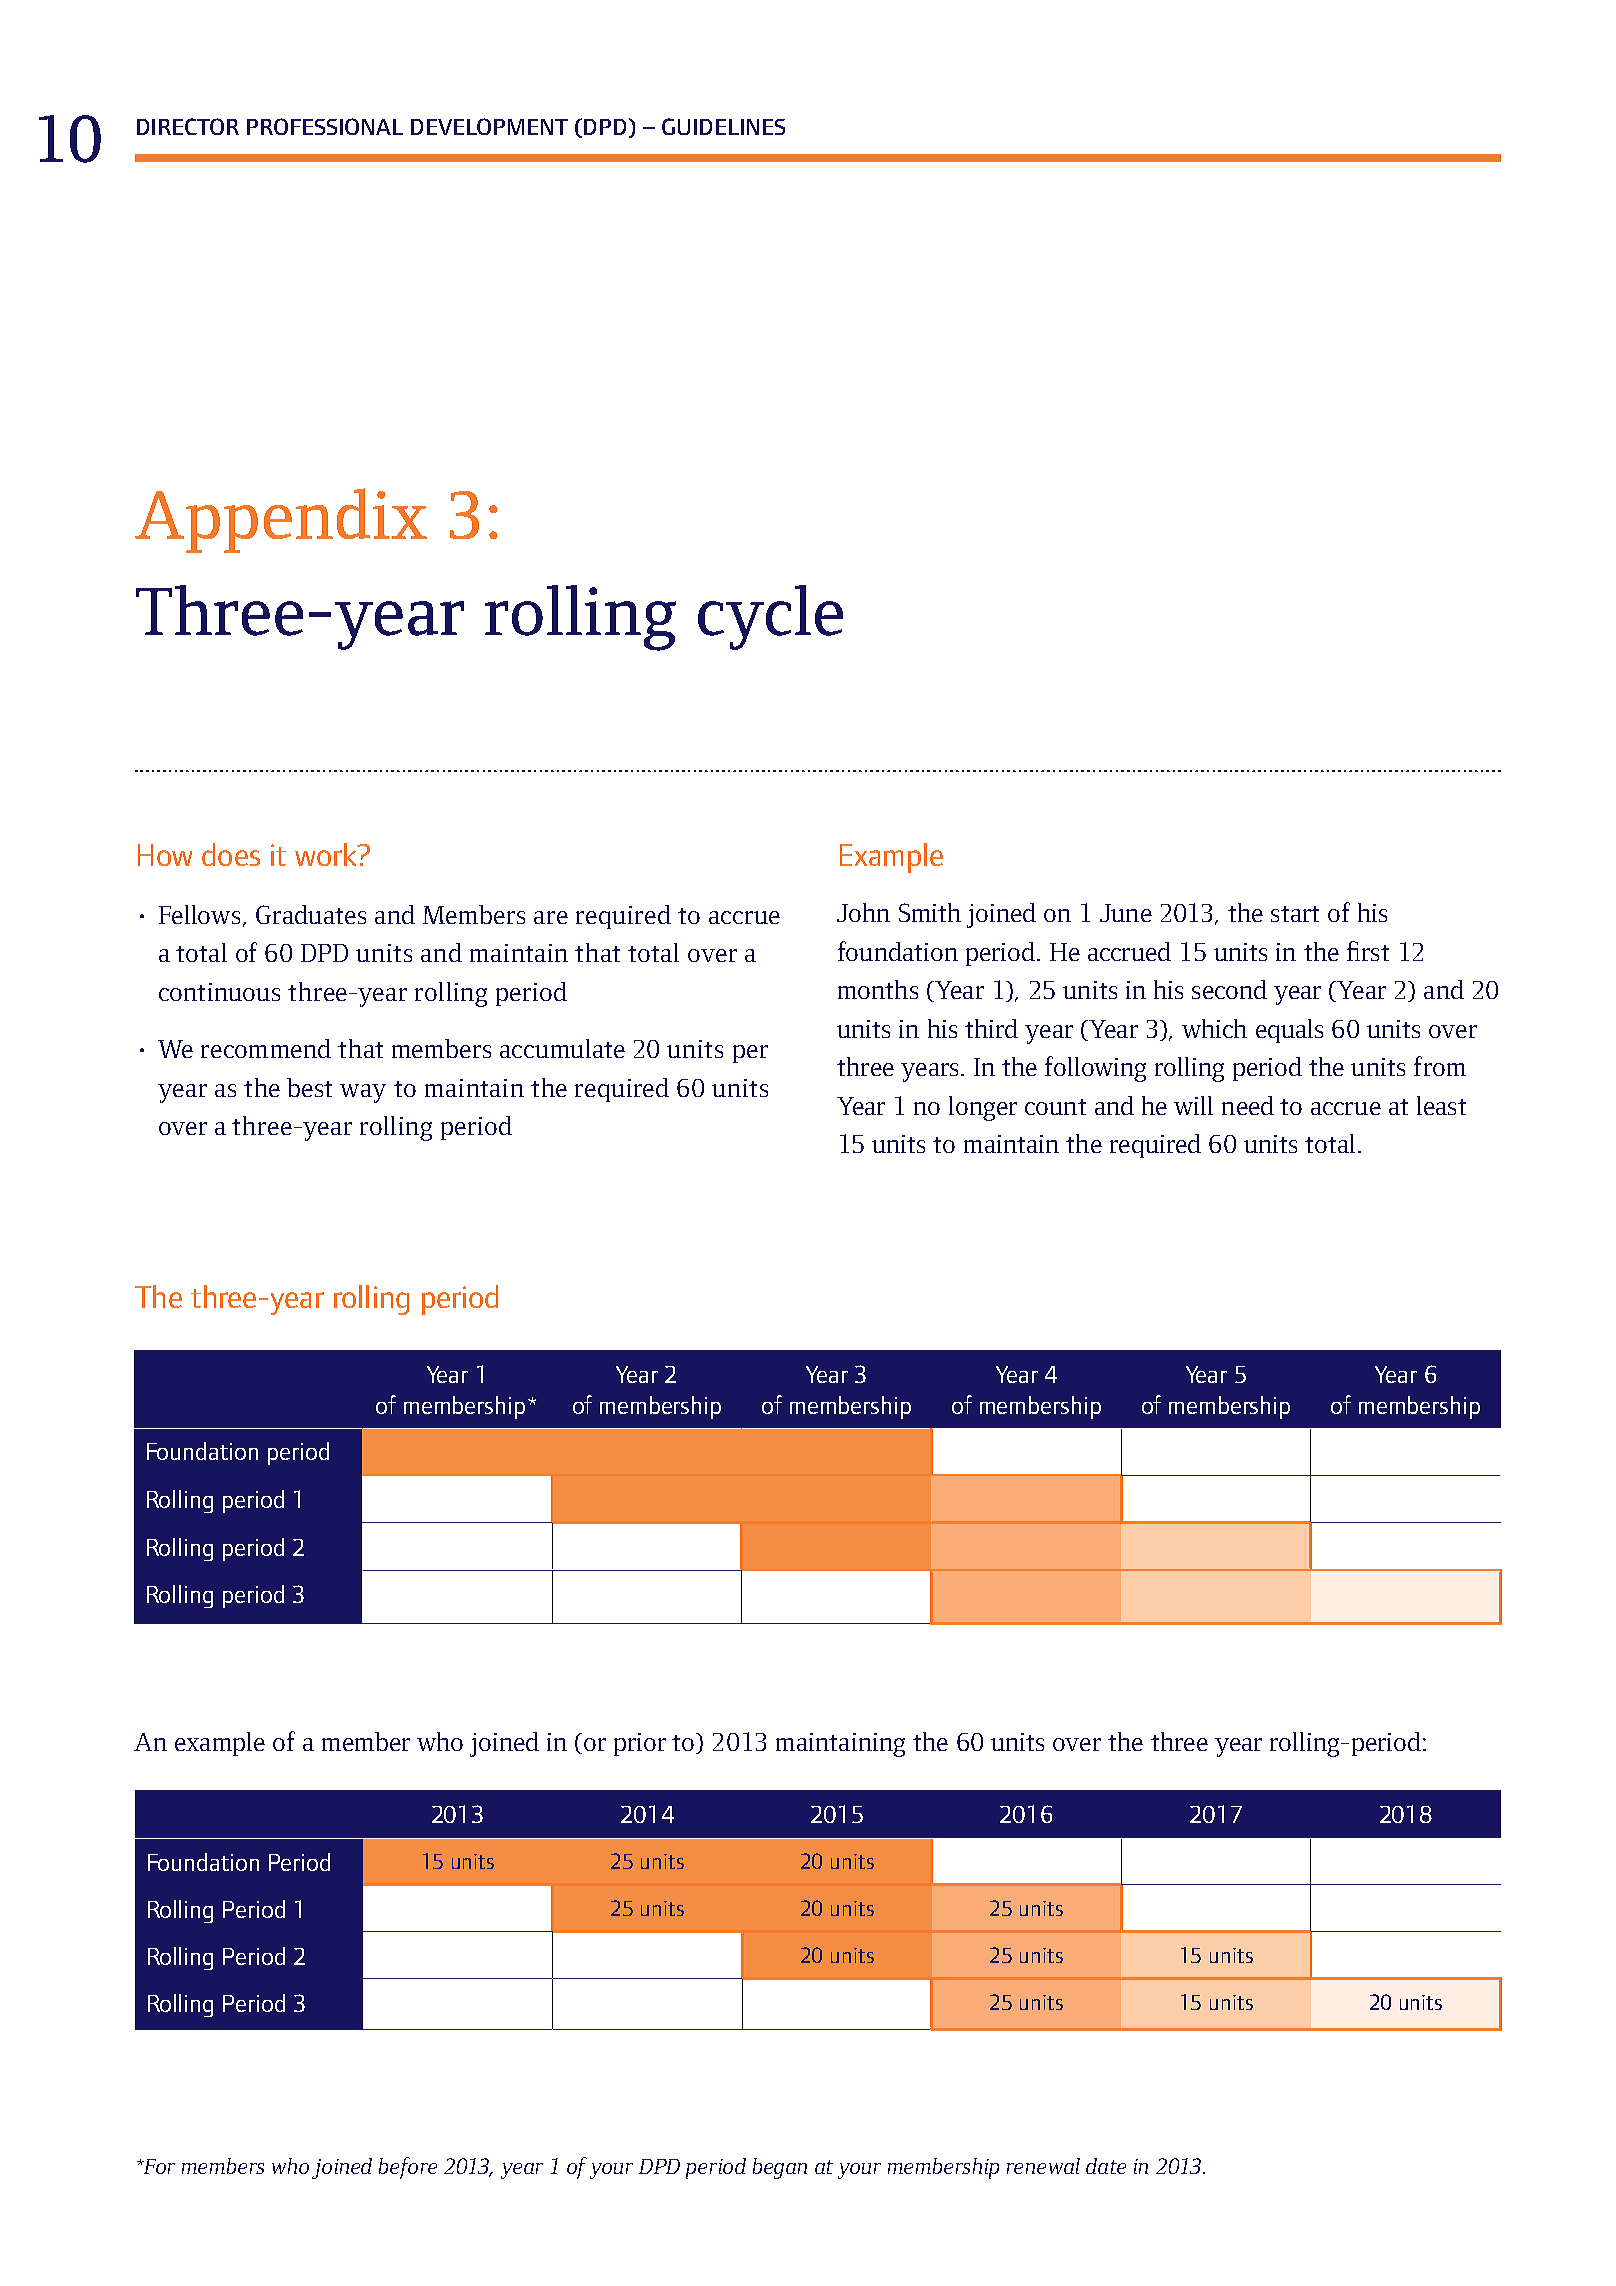  I want to click on John, so click(863, 912).
